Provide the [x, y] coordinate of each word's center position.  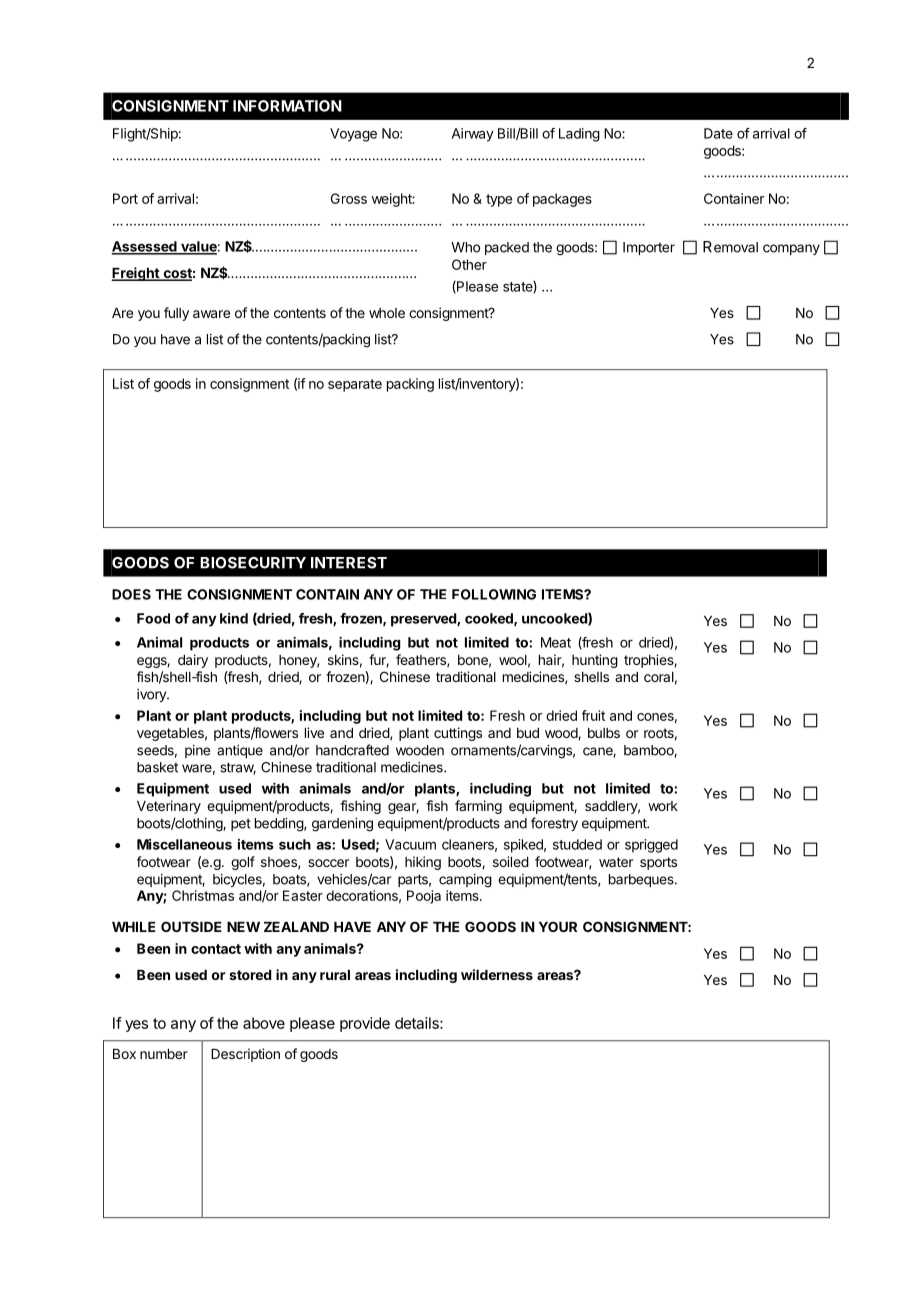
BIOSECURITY [253, 563]
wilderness [497, 974]
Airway [473, 135]
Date [718, 133]
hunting [595, 661]
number [164, 1054]
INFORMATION [287, 106]
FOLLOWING [494, 594]
